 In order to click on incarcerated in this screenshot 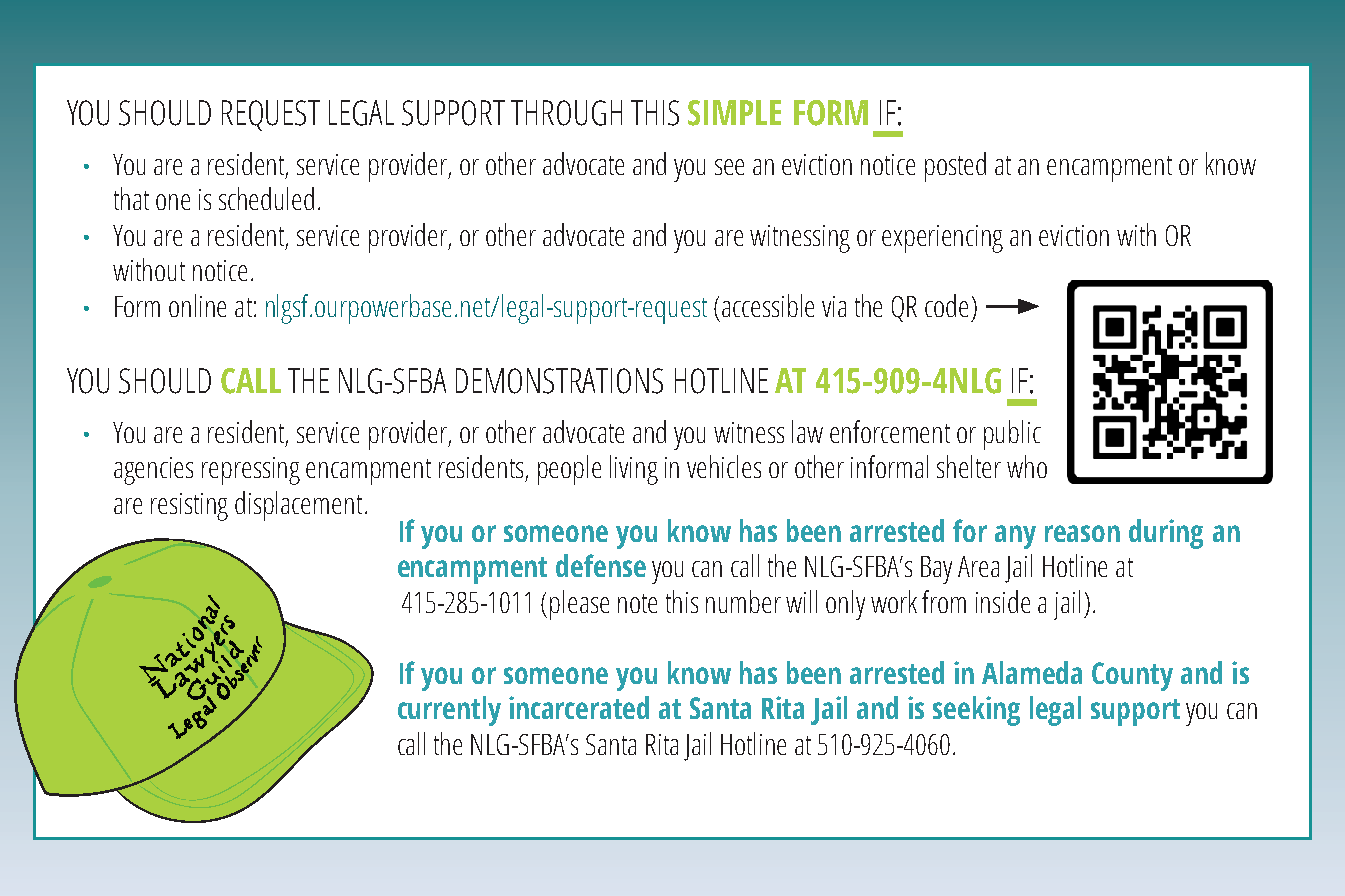, I will do `click(579, 707)`.
